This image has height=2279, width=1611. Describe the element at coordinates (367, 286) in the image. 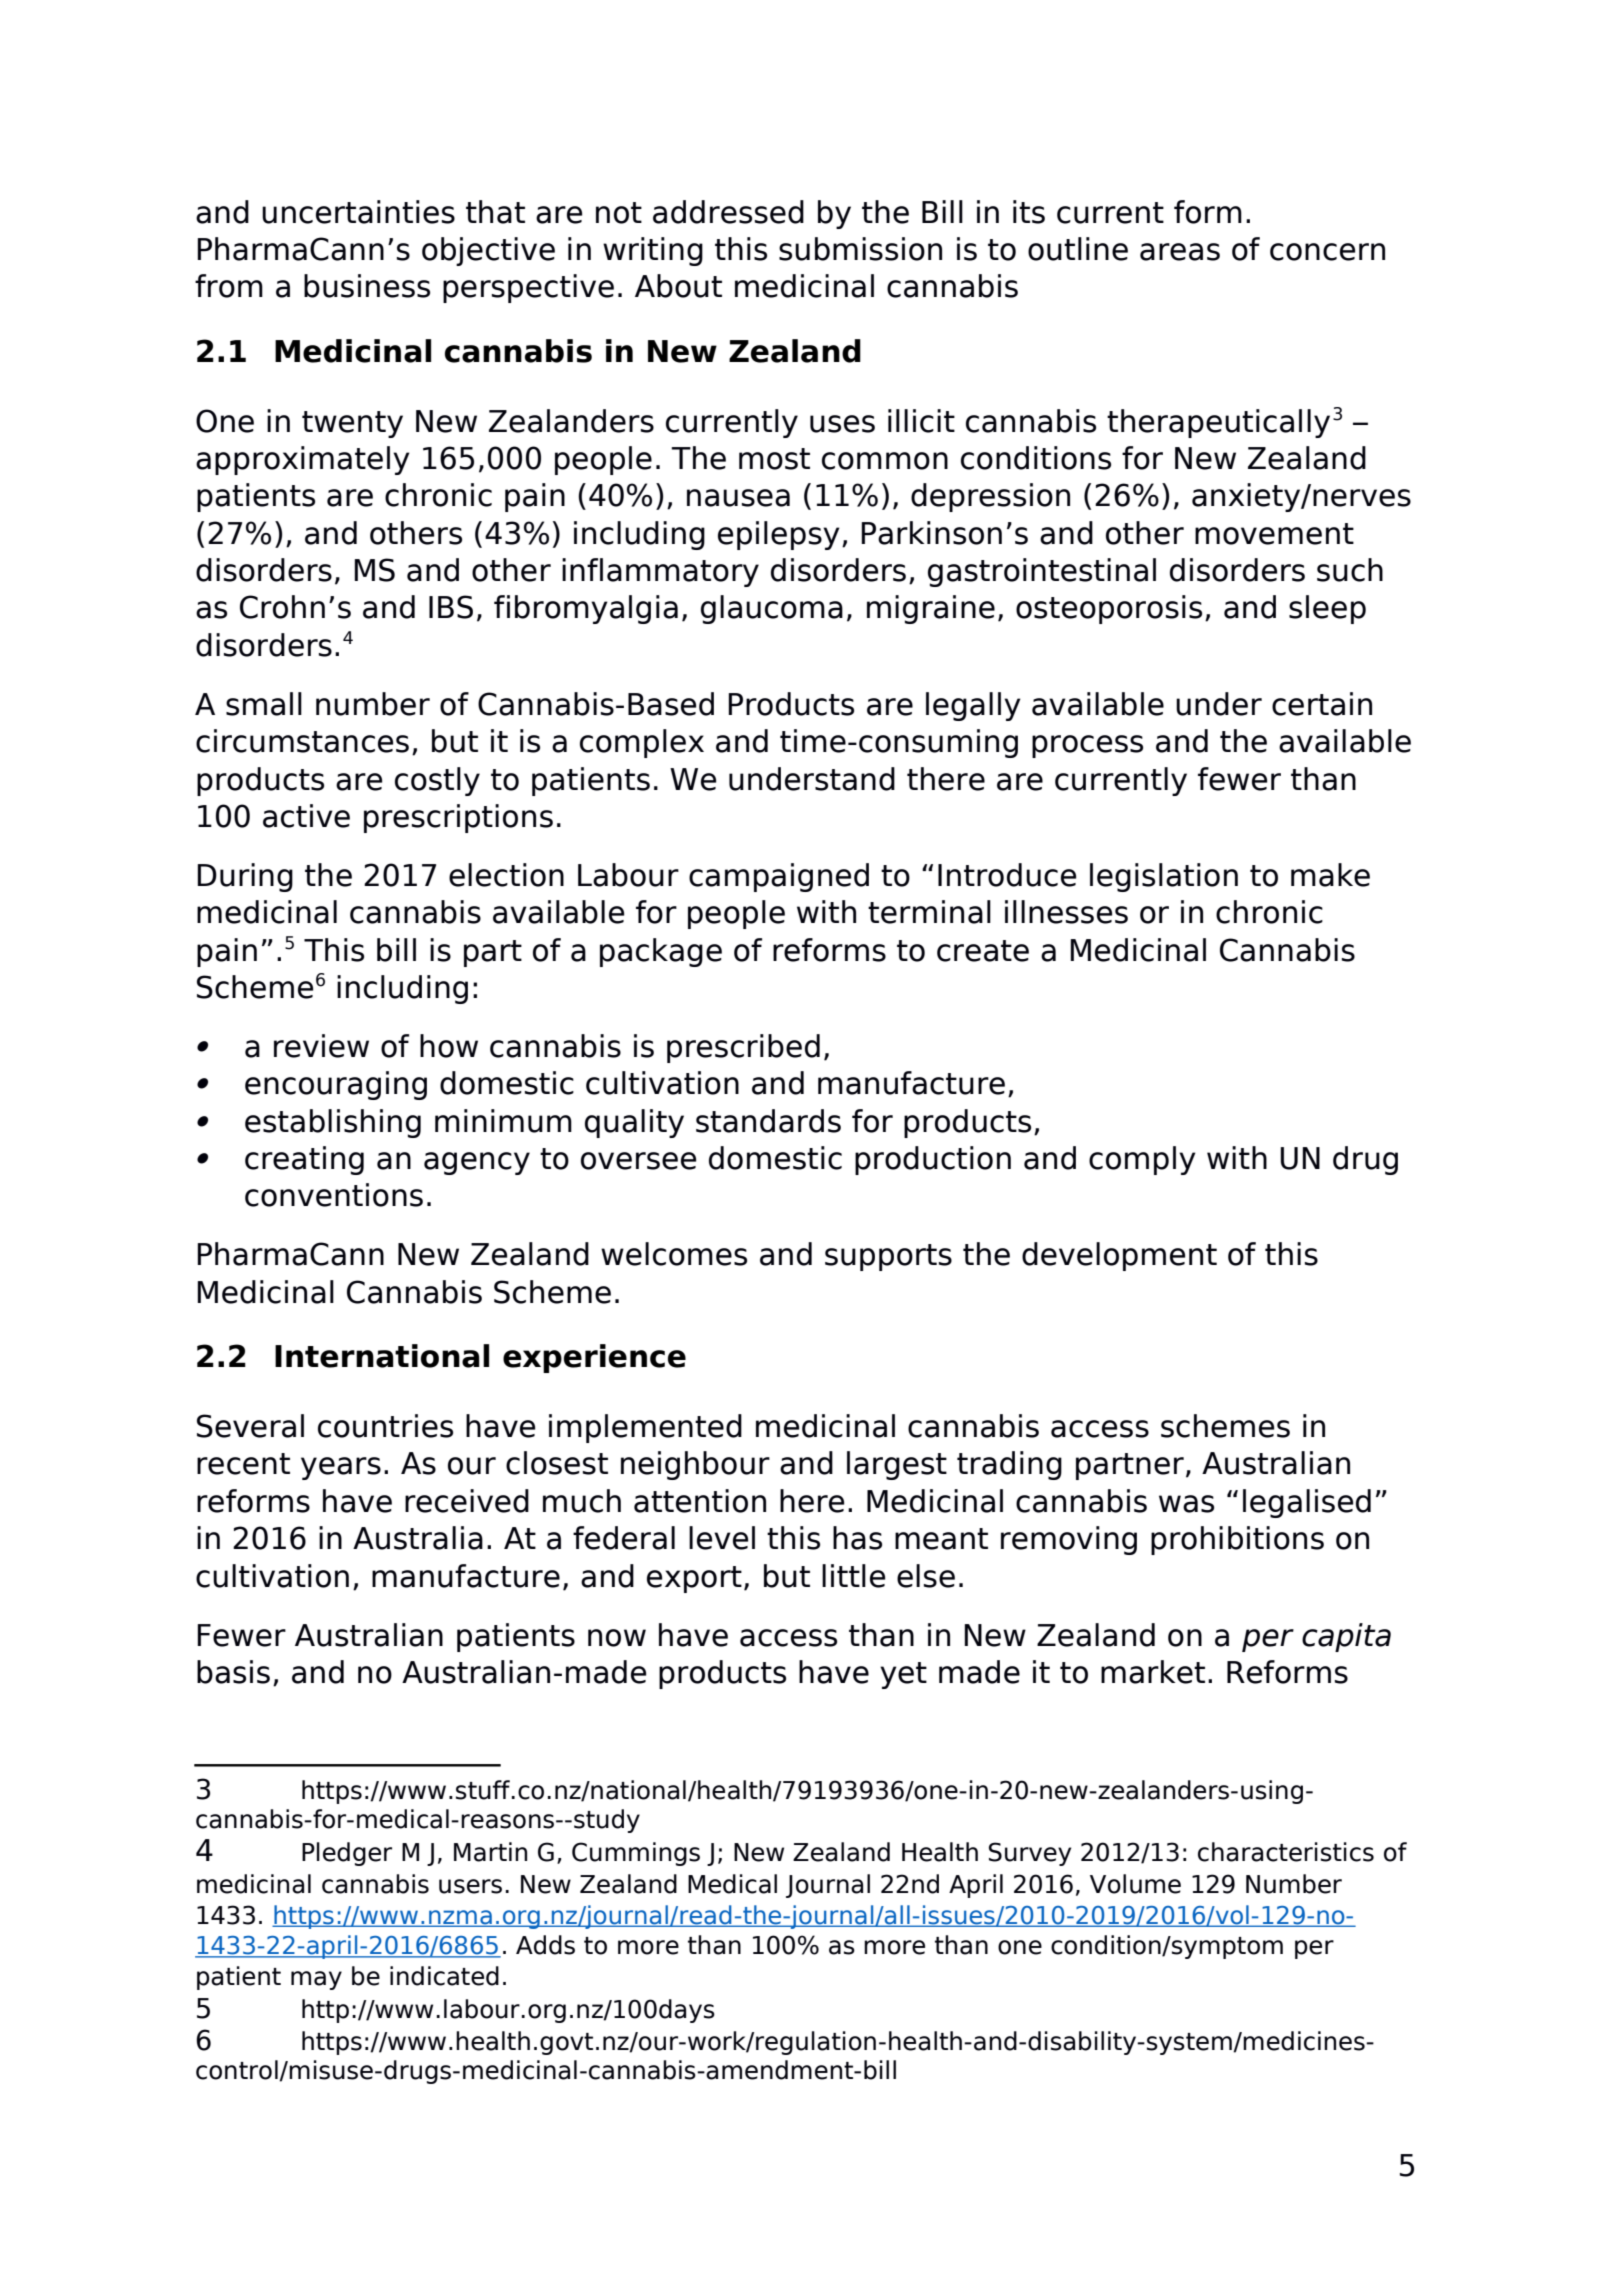

I see `business` at that location.
